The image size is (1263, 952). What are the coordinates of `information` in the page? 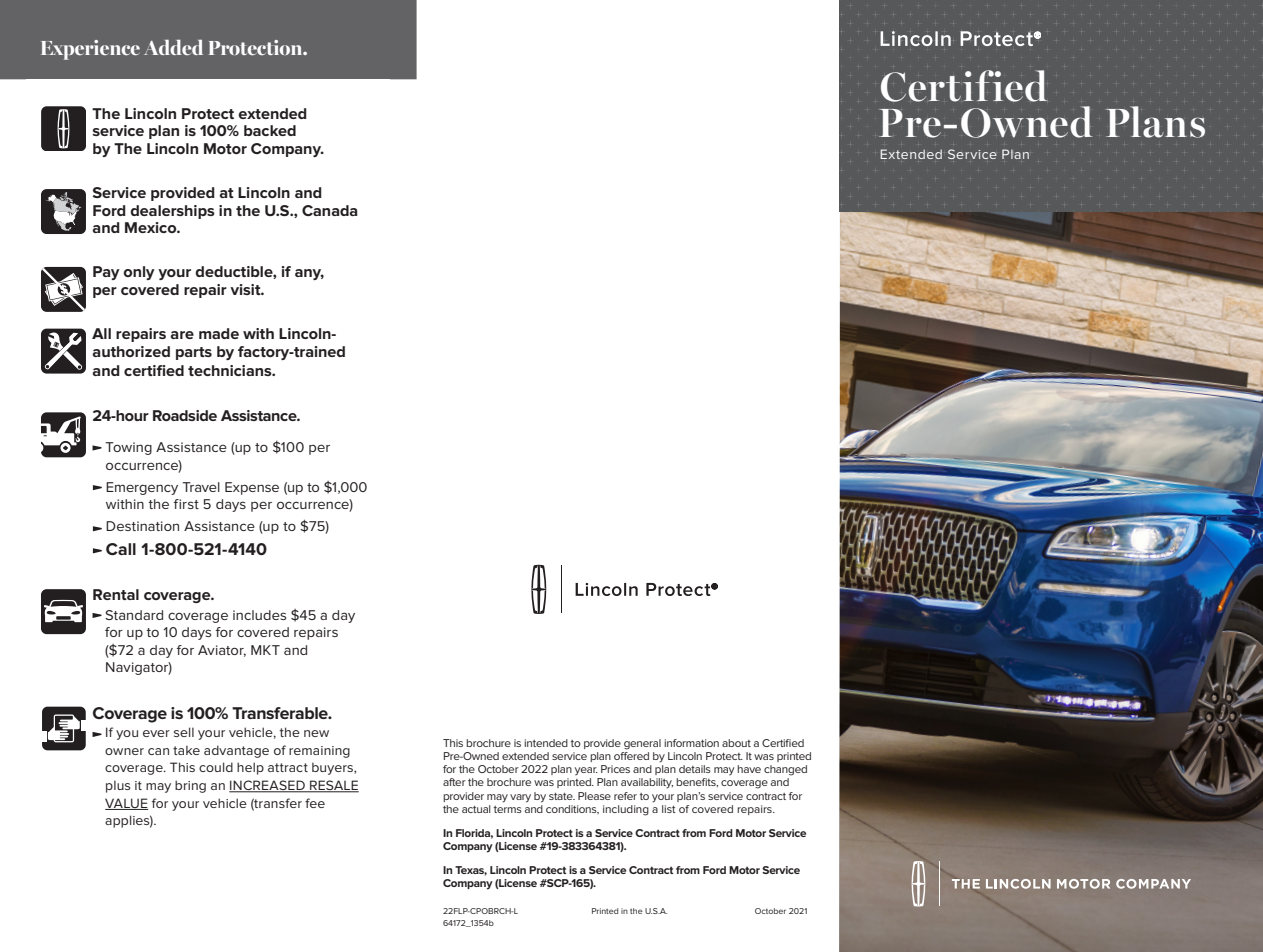 It's located at (691, 743).
